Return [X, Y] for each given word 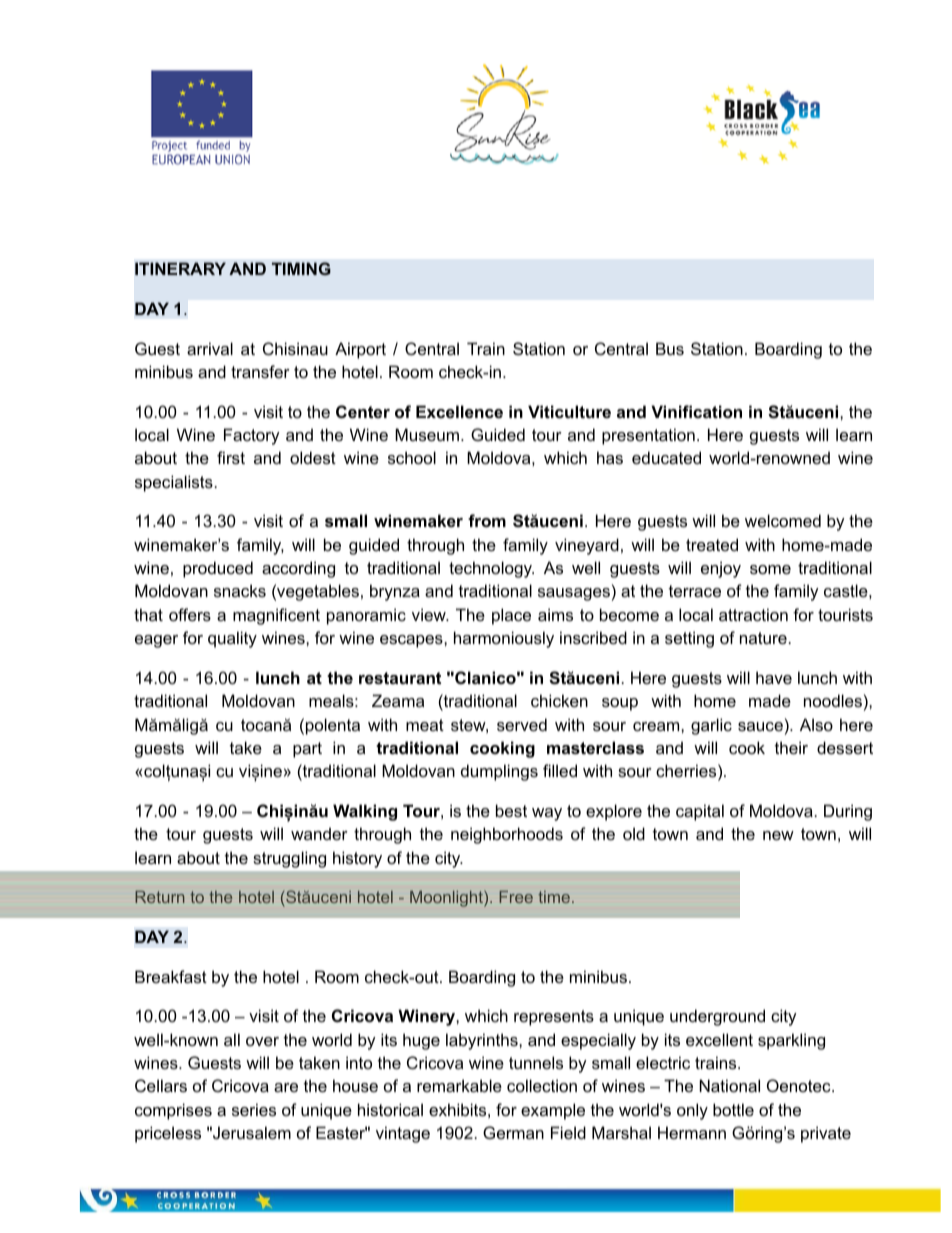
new [778, 835]
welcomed [783, 520]
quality [232, 639]
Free [516, 897]
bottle [733, 1109]
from [487, 520]
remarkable [459, 1085]
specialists [174, 483]
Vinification [696, 411]
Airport [360, 350]
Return [160, 897]
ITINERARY [180, 268]
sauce [760, 726]
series [254, 1109]
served [522, 724]
